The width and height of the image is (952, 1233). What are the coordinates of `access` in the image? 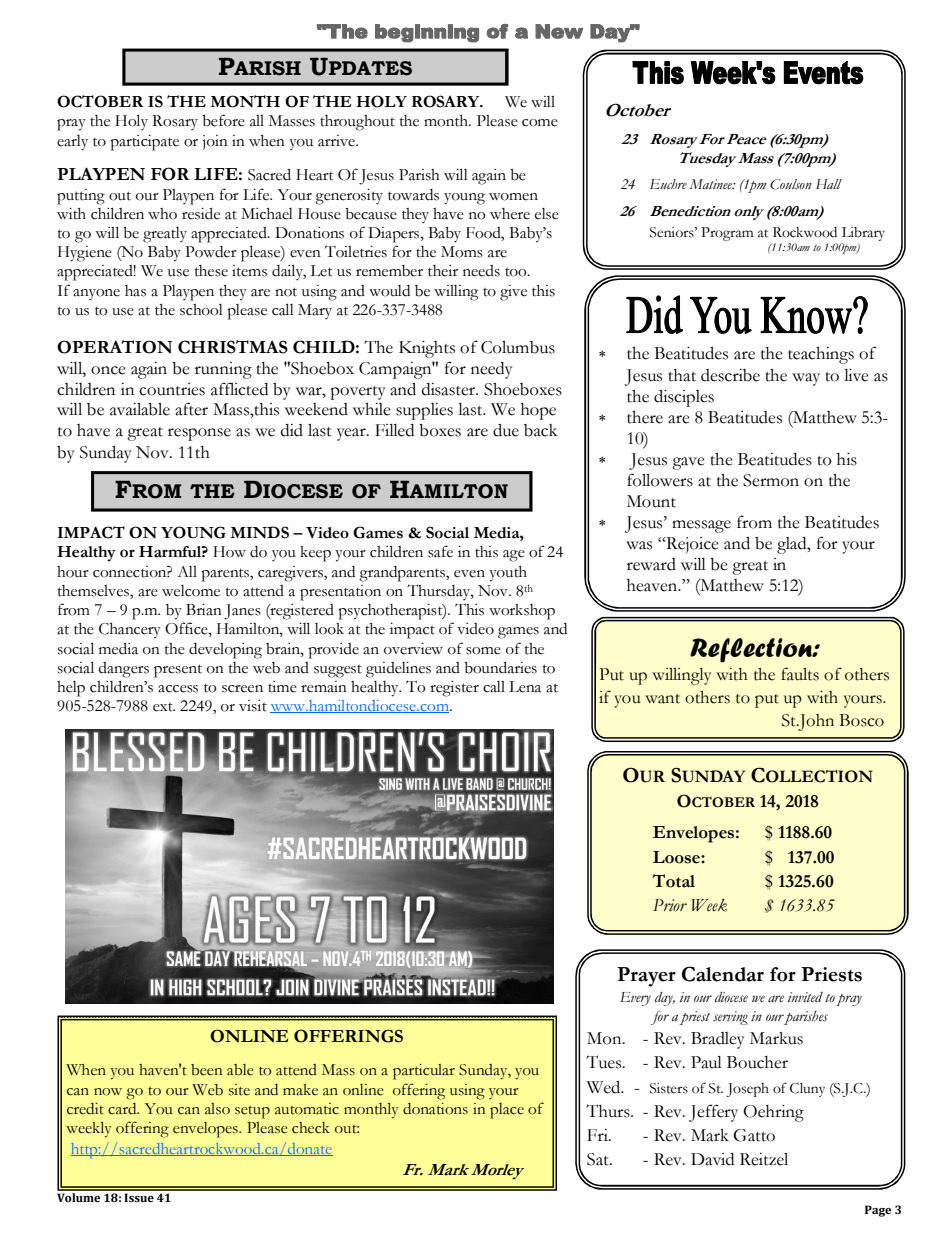 It's located at (178, 689).
